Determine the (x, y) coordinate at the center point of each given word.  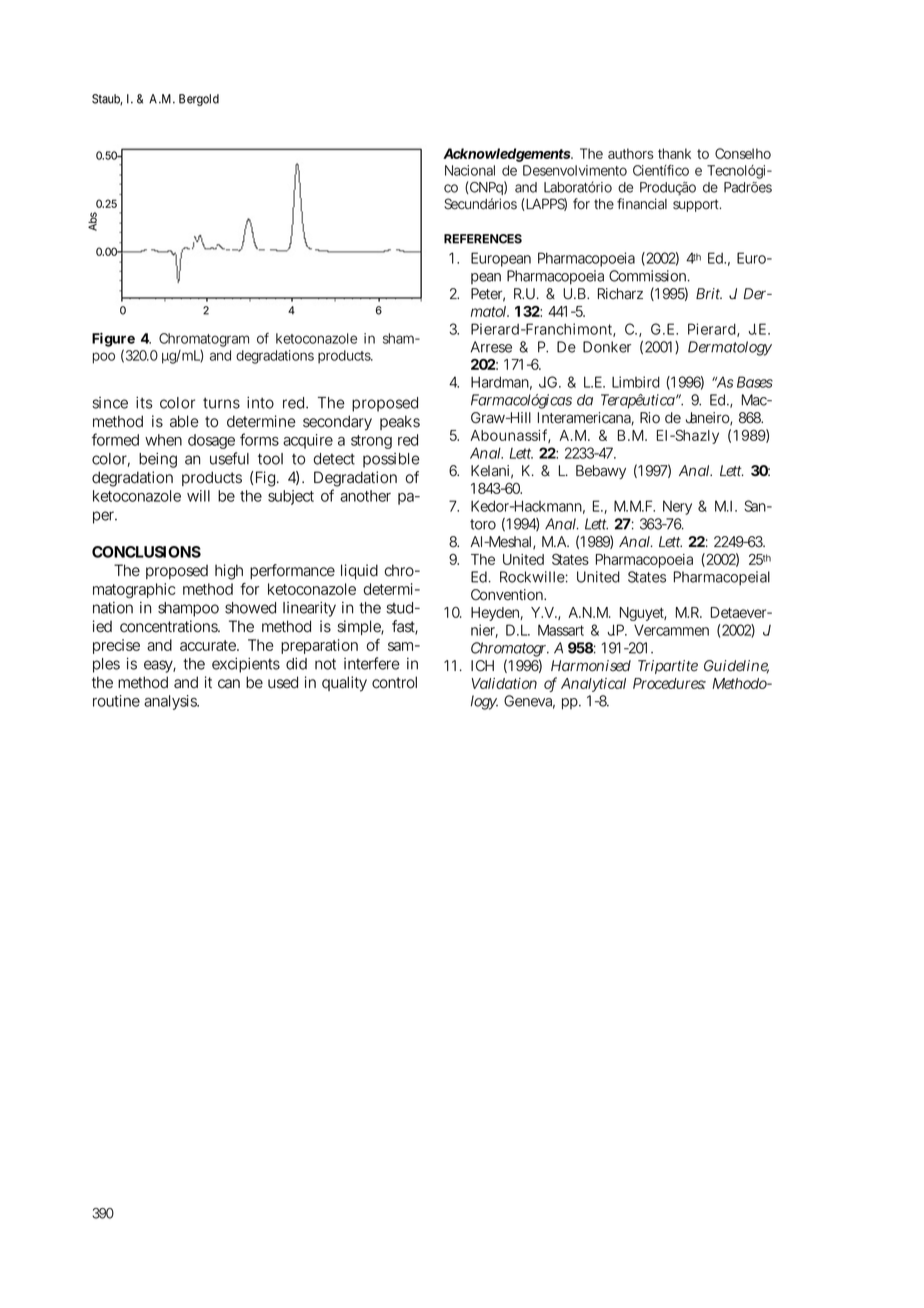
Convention (508, 595)
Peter (488, 295)
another (365, 496)
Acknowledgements (507, 155)
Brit (709, 293)
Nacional (470, 170)
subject (291, 497)
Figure (113, 341)
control (394, 682)
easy (160, 666)
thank (674, 153)
